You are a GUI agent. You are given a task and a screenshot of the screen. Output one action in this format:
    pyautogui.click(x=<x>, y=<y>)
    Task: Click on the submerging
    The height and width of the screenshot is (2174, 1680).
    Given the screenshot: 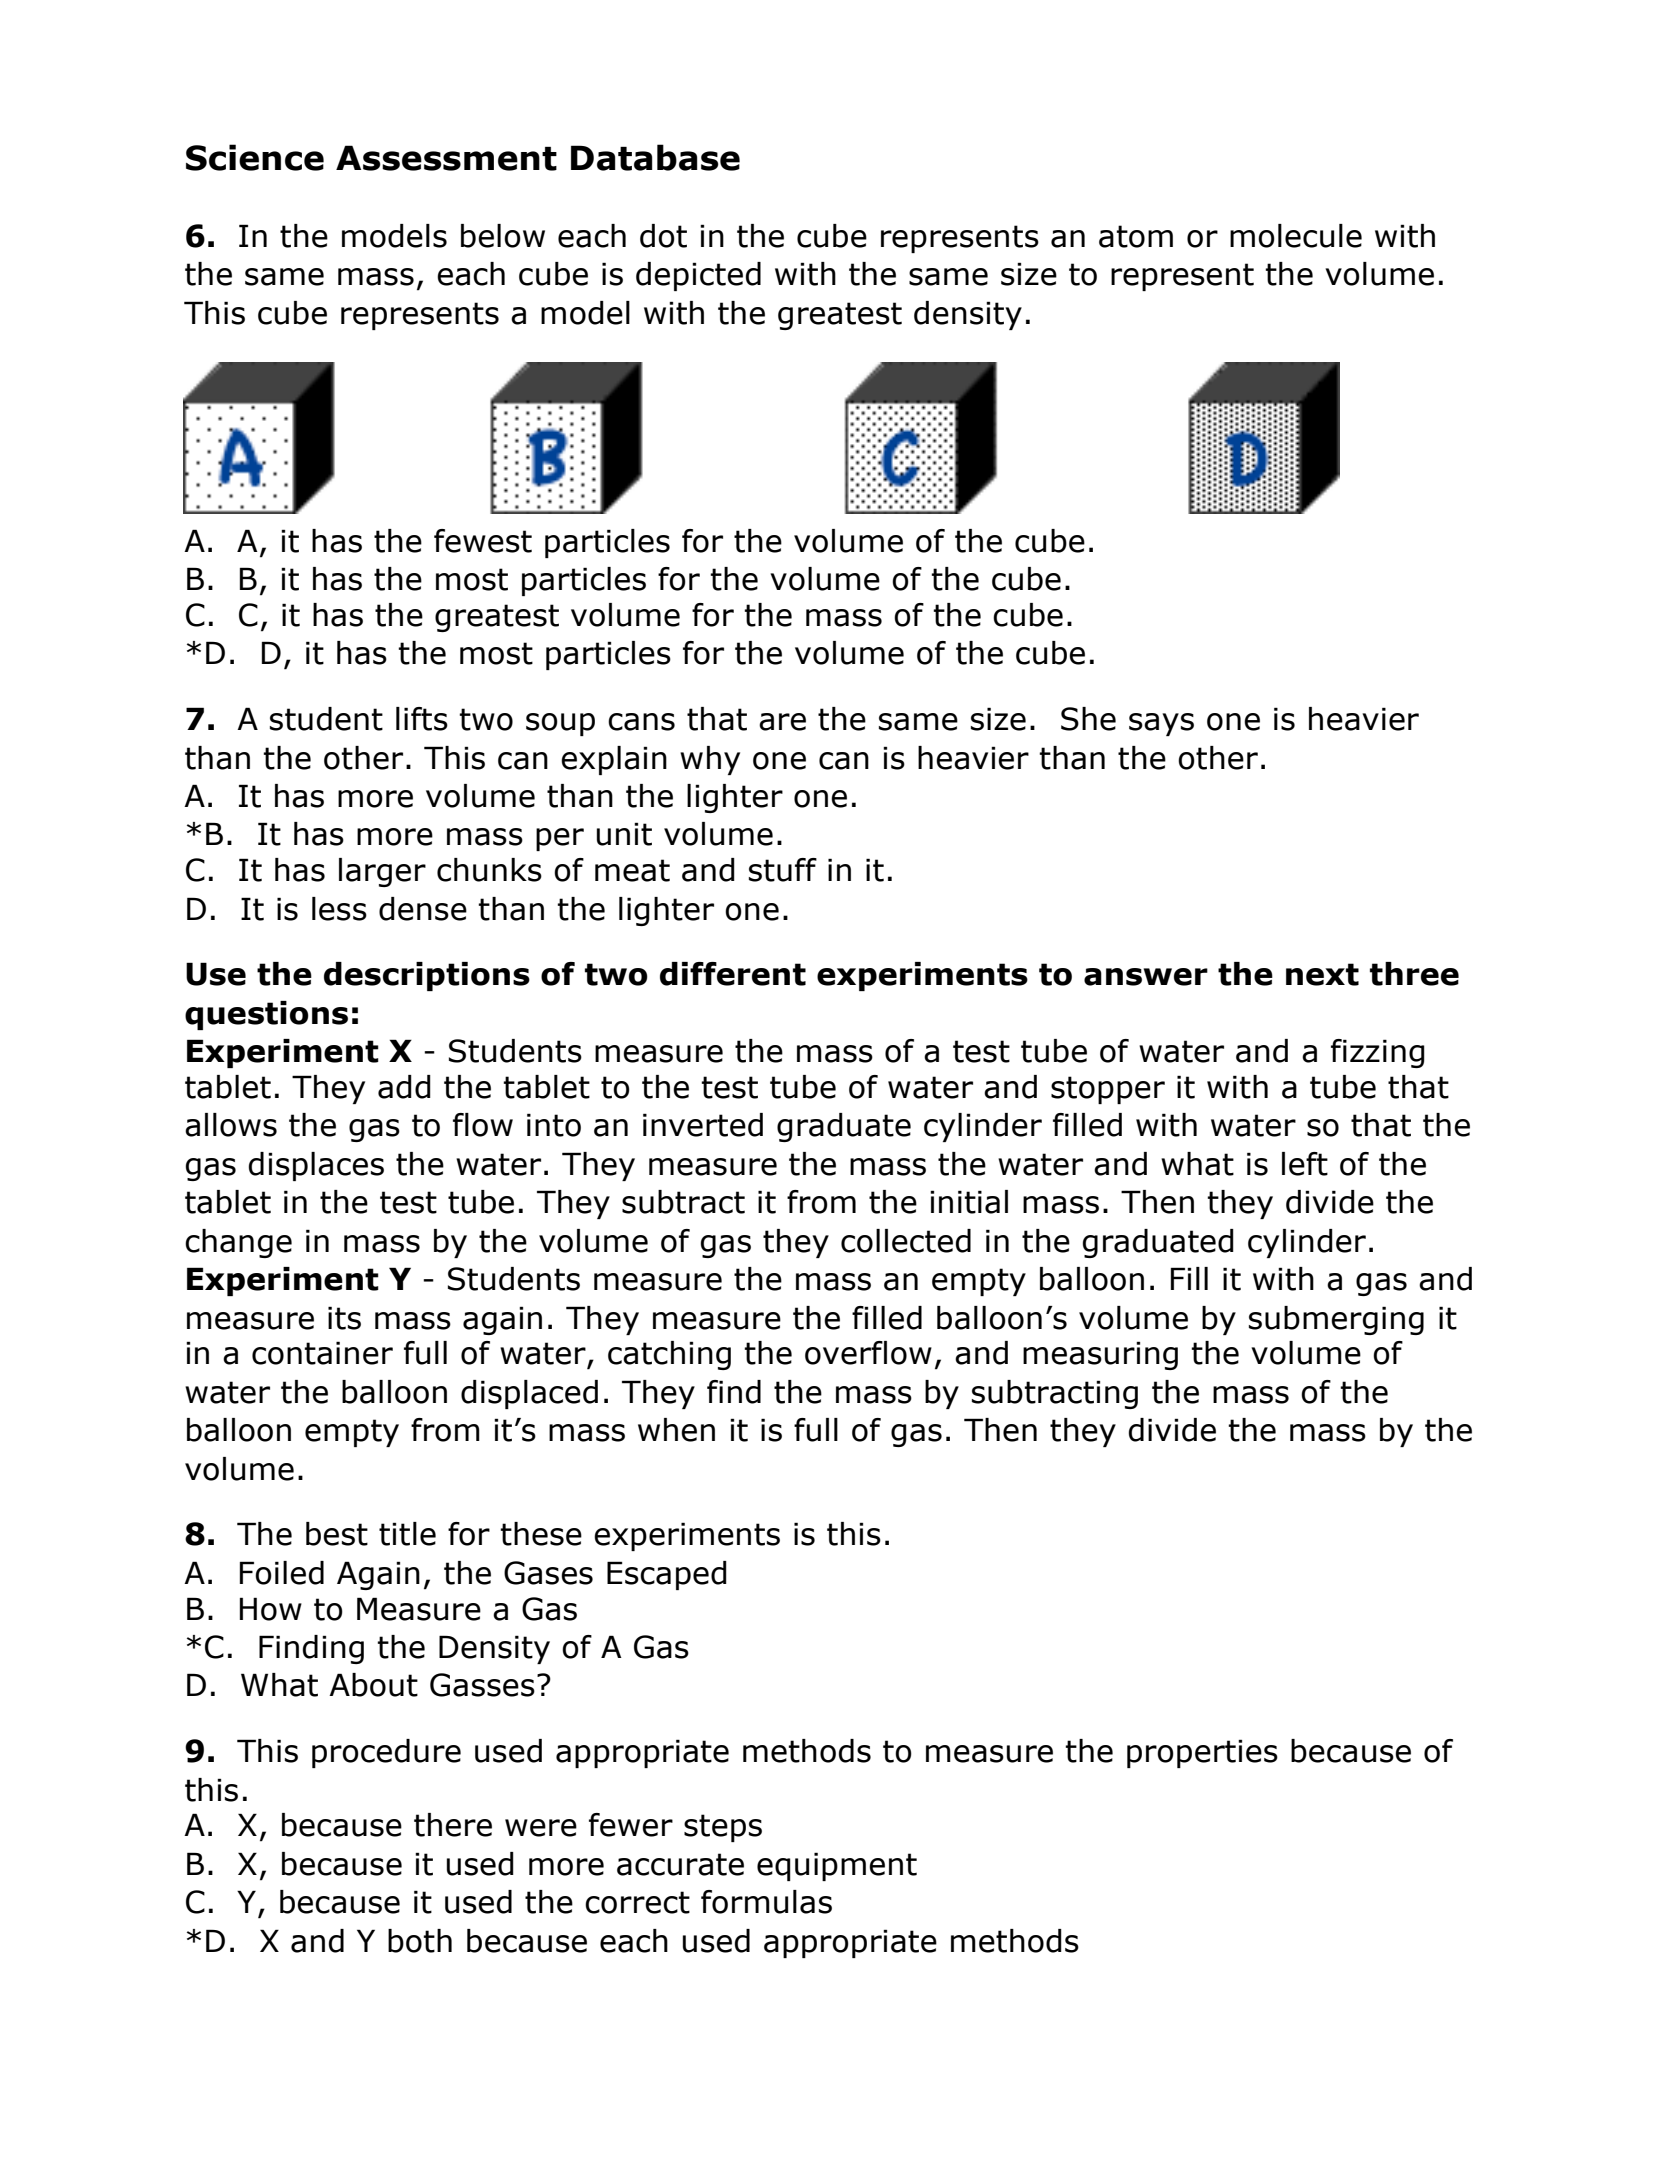 What is the action you would take?
    pyautogui.click(x=1336, y=1320)
